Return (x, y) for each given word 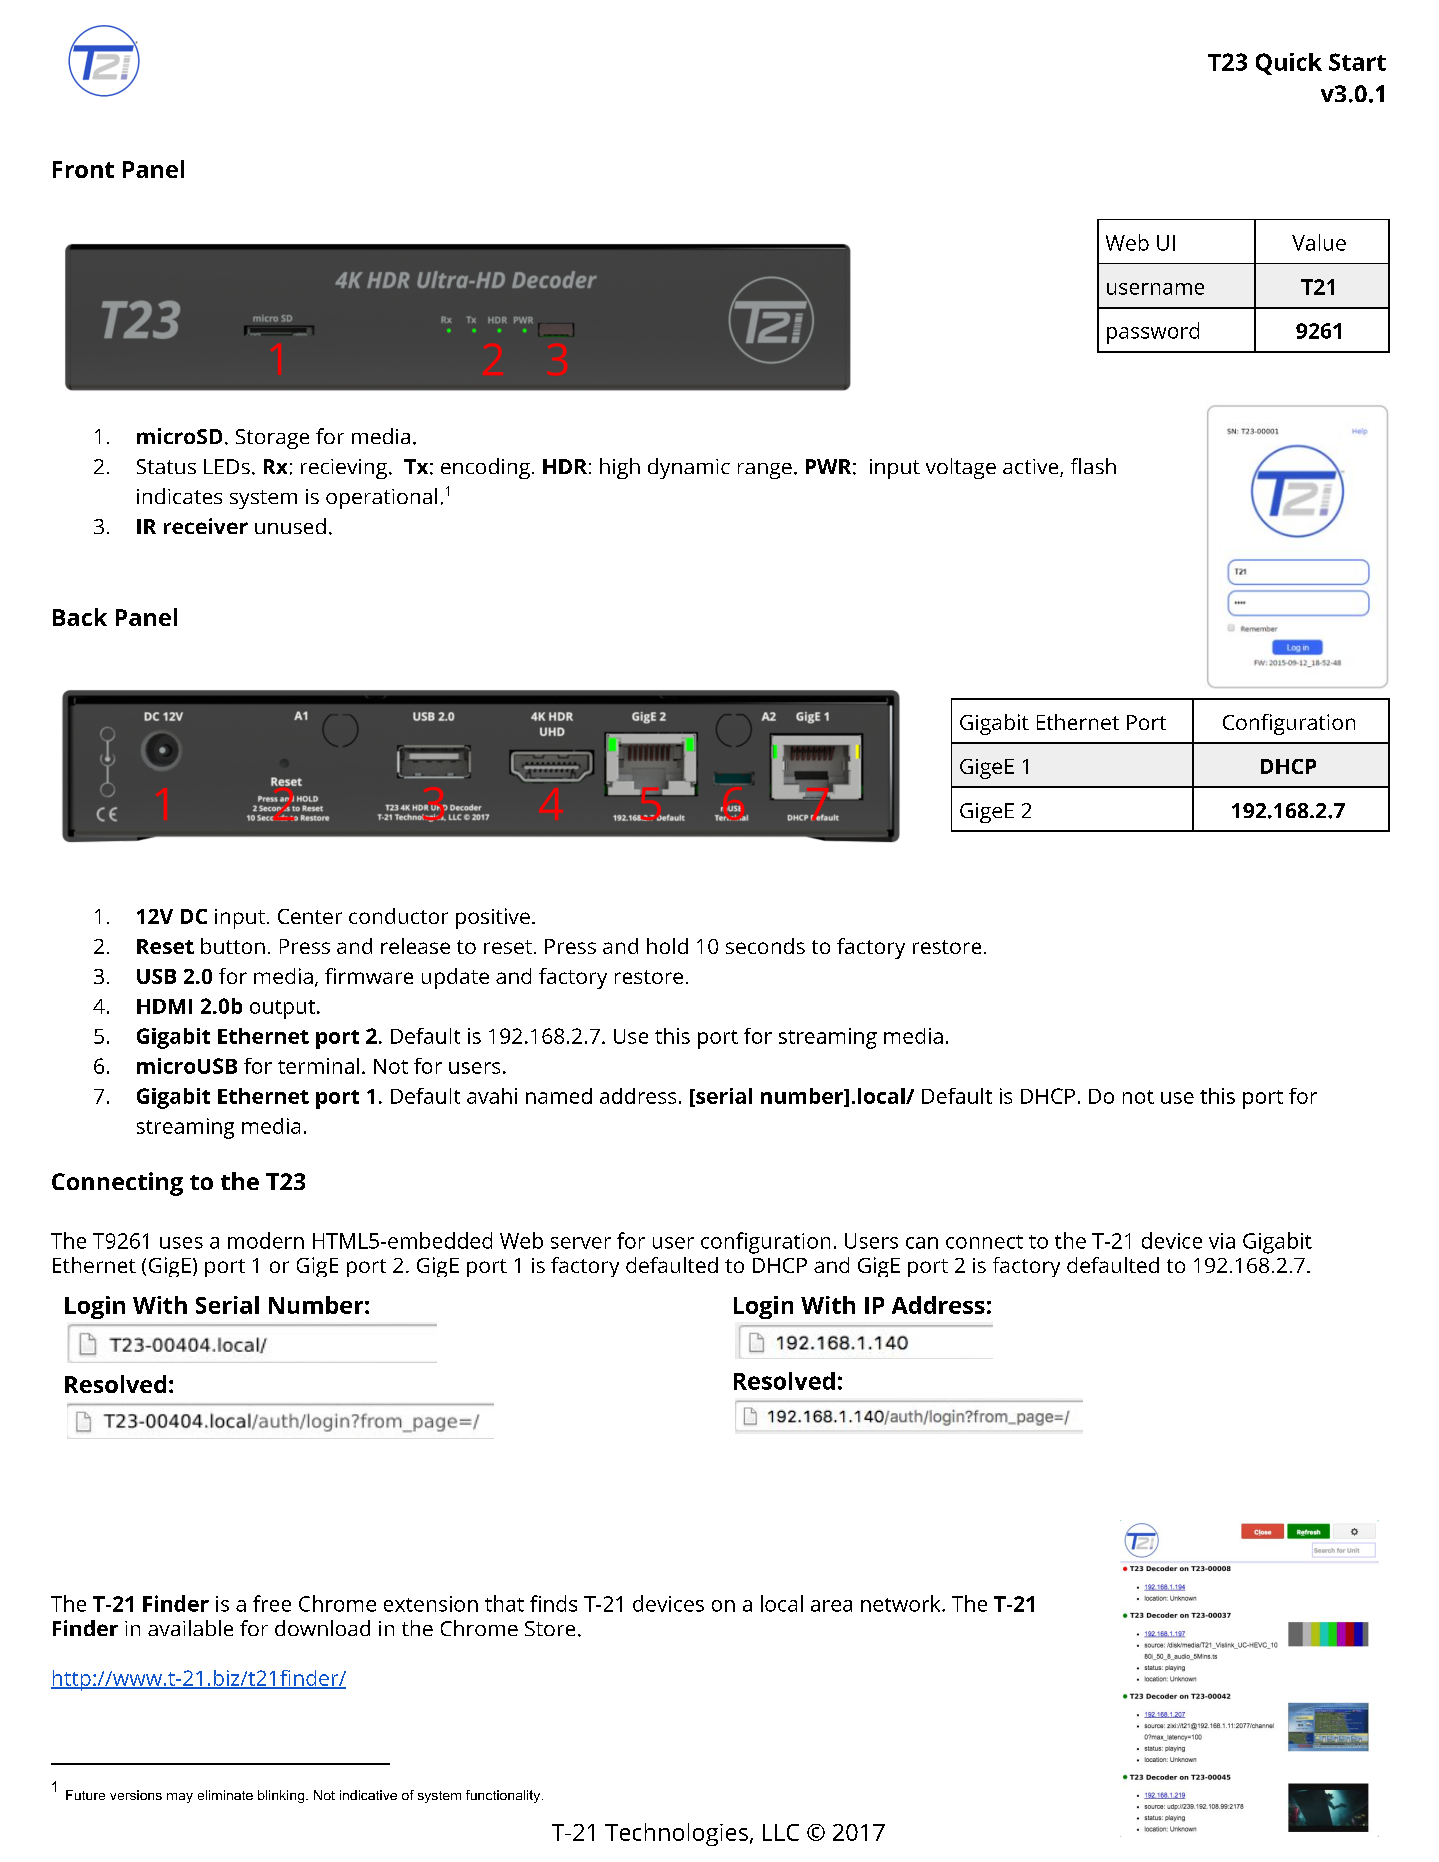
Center (310, 916)
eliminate (225, 1795)
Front (83, 169)
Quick (1289, 64)
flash (1093, 466)
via (1222, 1241)
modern (266, 1240)
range (765, 471)
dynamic (689, 468)
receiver (206, 526)
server (581, 1243)
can (922, 1243)
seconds (765, 946)
